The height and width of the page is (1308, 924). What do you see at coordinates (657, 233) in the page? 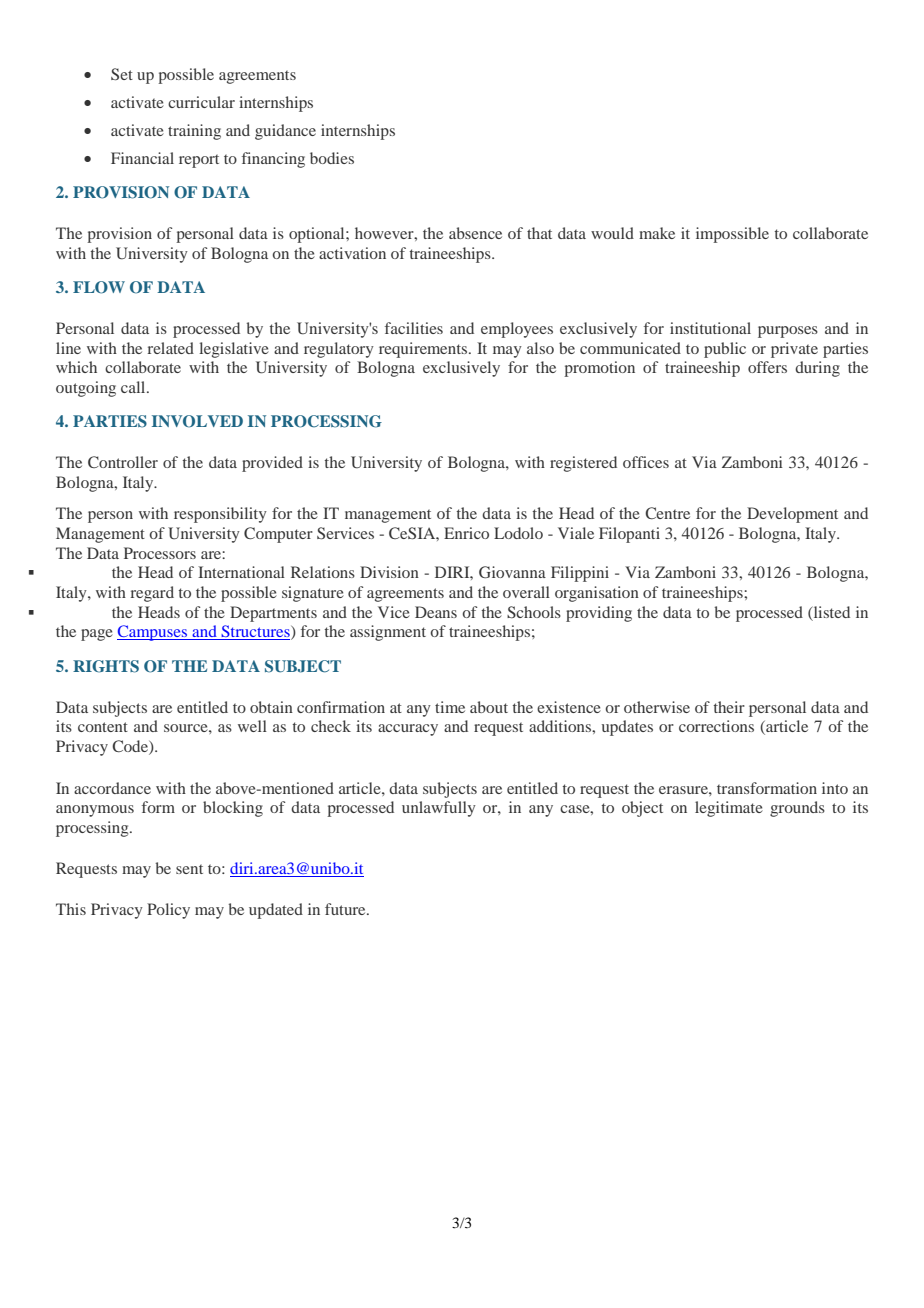
I see `make` at bounding box center [657, 233].
